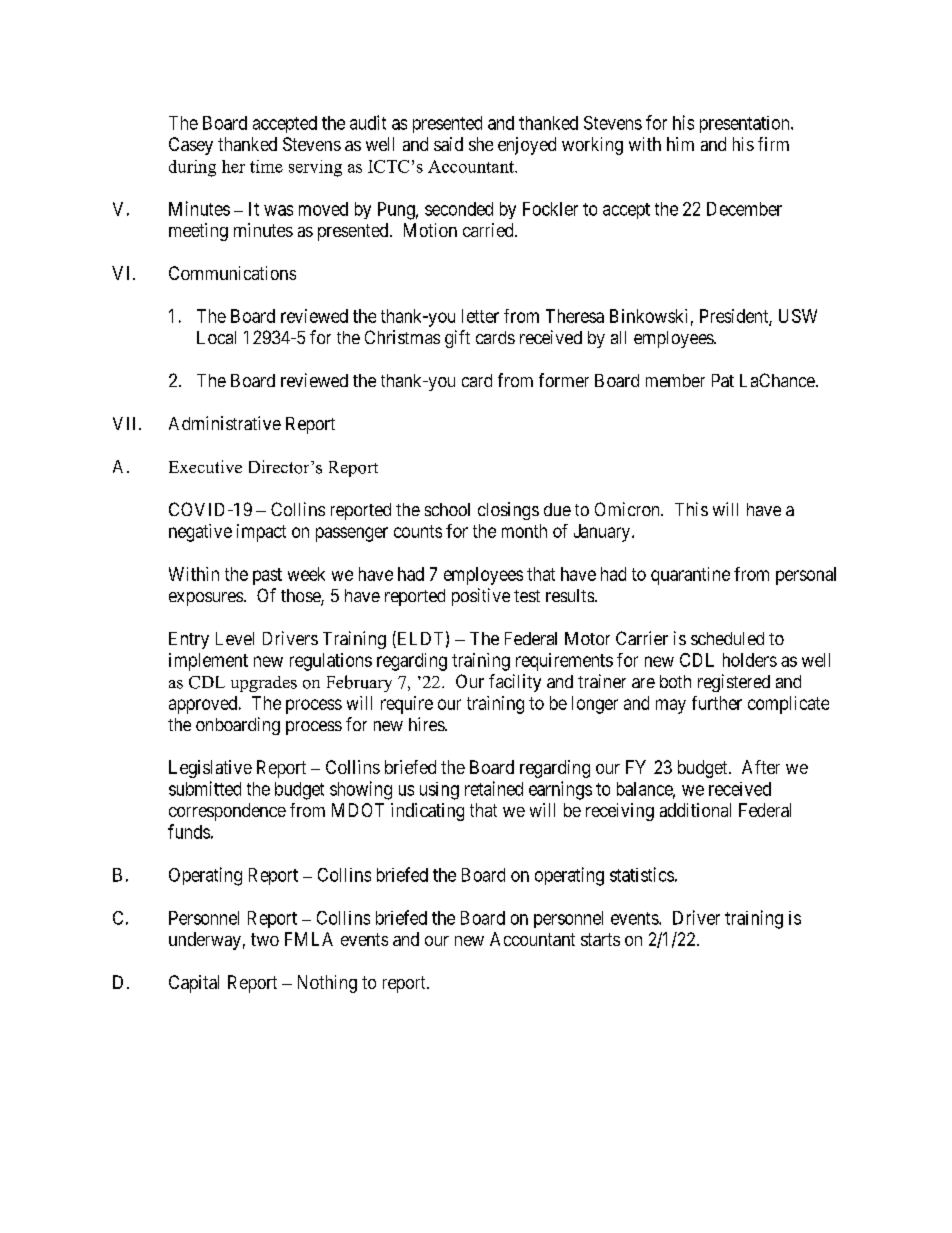 The image size is (952, 1233). What do you see at coordinates (200, 533) in the screenshot?
I see `negative` at bounding box center [200, 533].
